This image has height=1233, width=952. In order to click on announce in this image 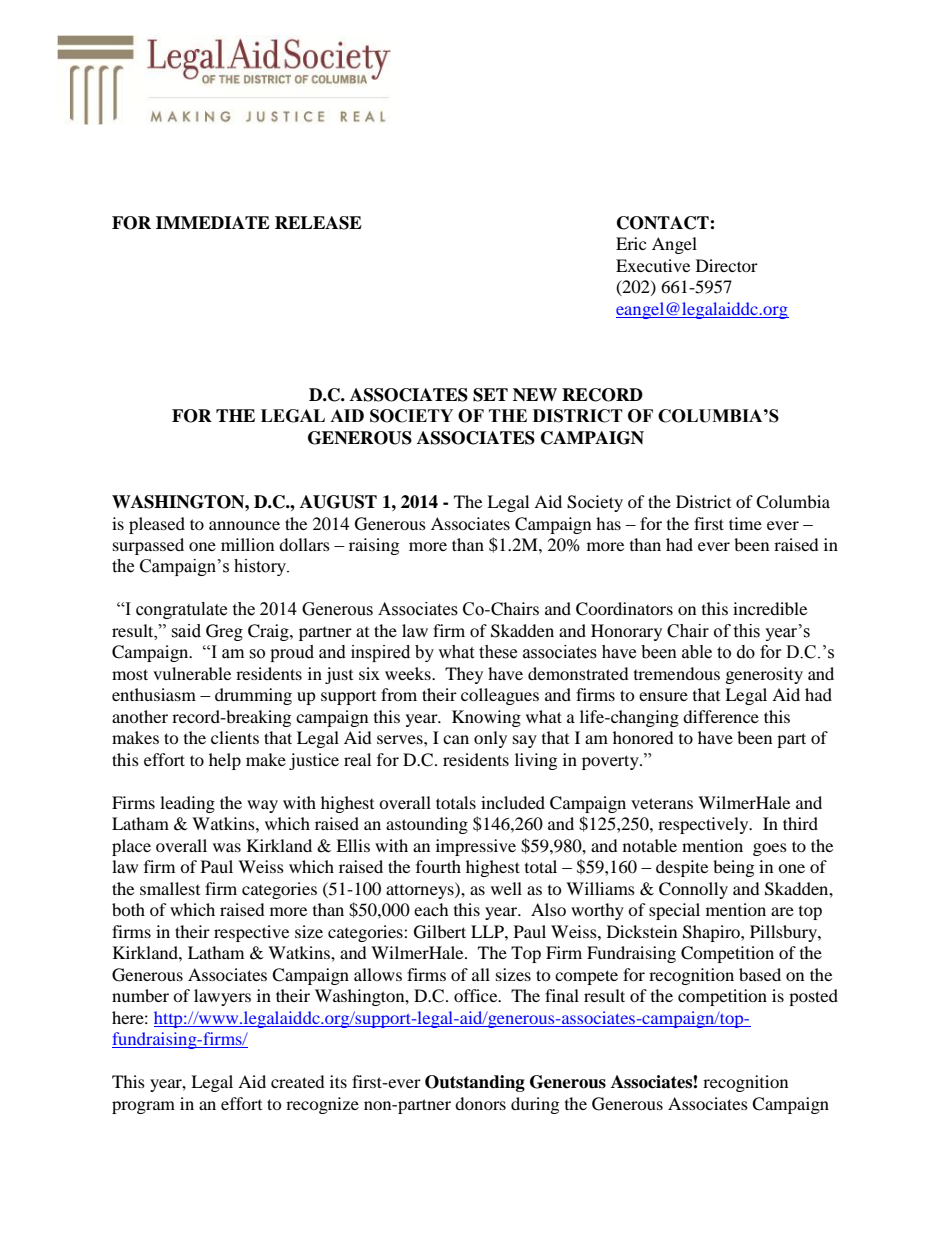, I will do `click(244, 525)`.
